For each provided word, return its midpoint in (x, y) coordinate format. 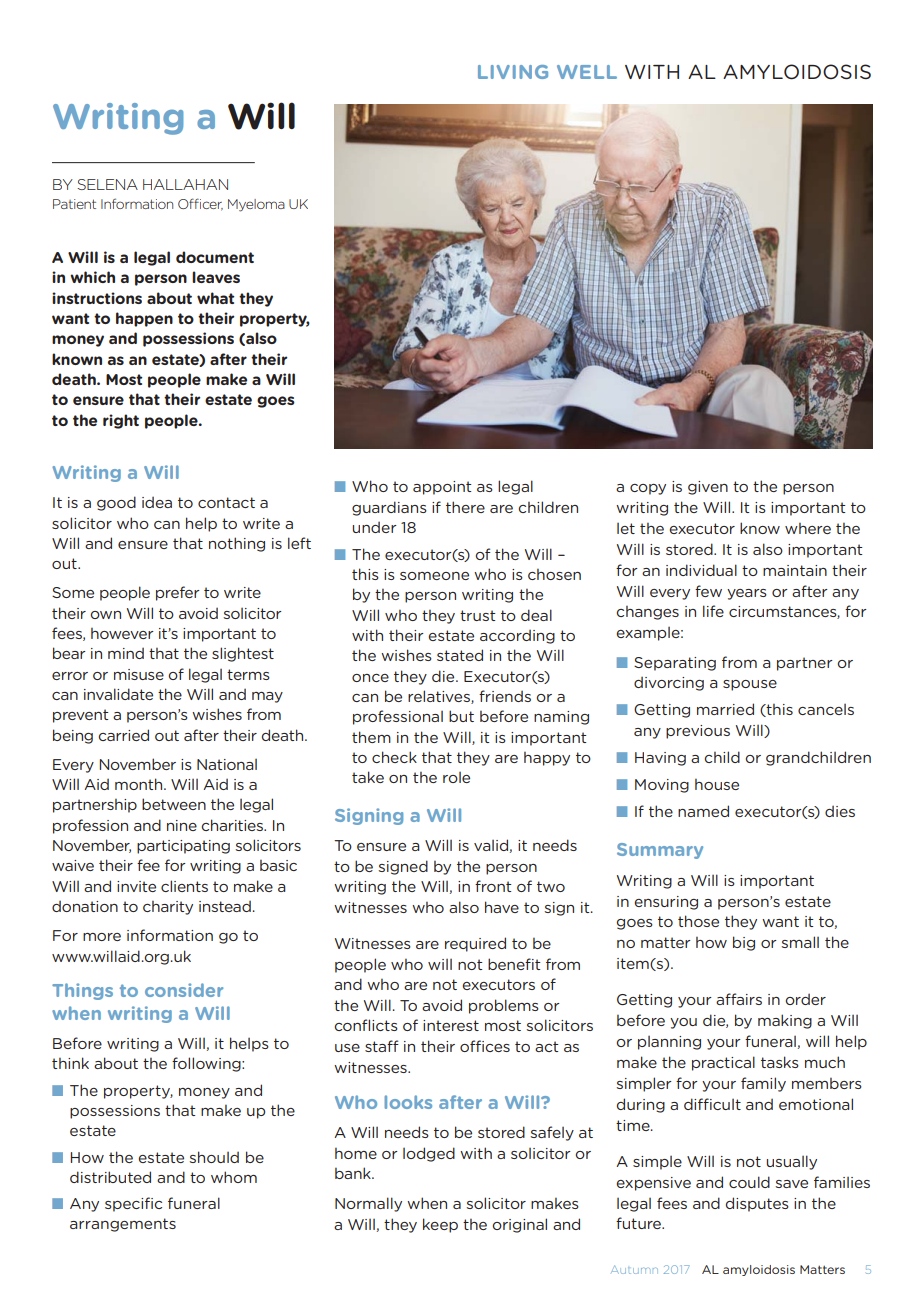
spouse (750, 685)
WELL (587, 72)
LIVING (513, 72)
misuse (139, 674)
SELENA (107, 184)
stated (460, 655)
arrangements (123, 1225)
